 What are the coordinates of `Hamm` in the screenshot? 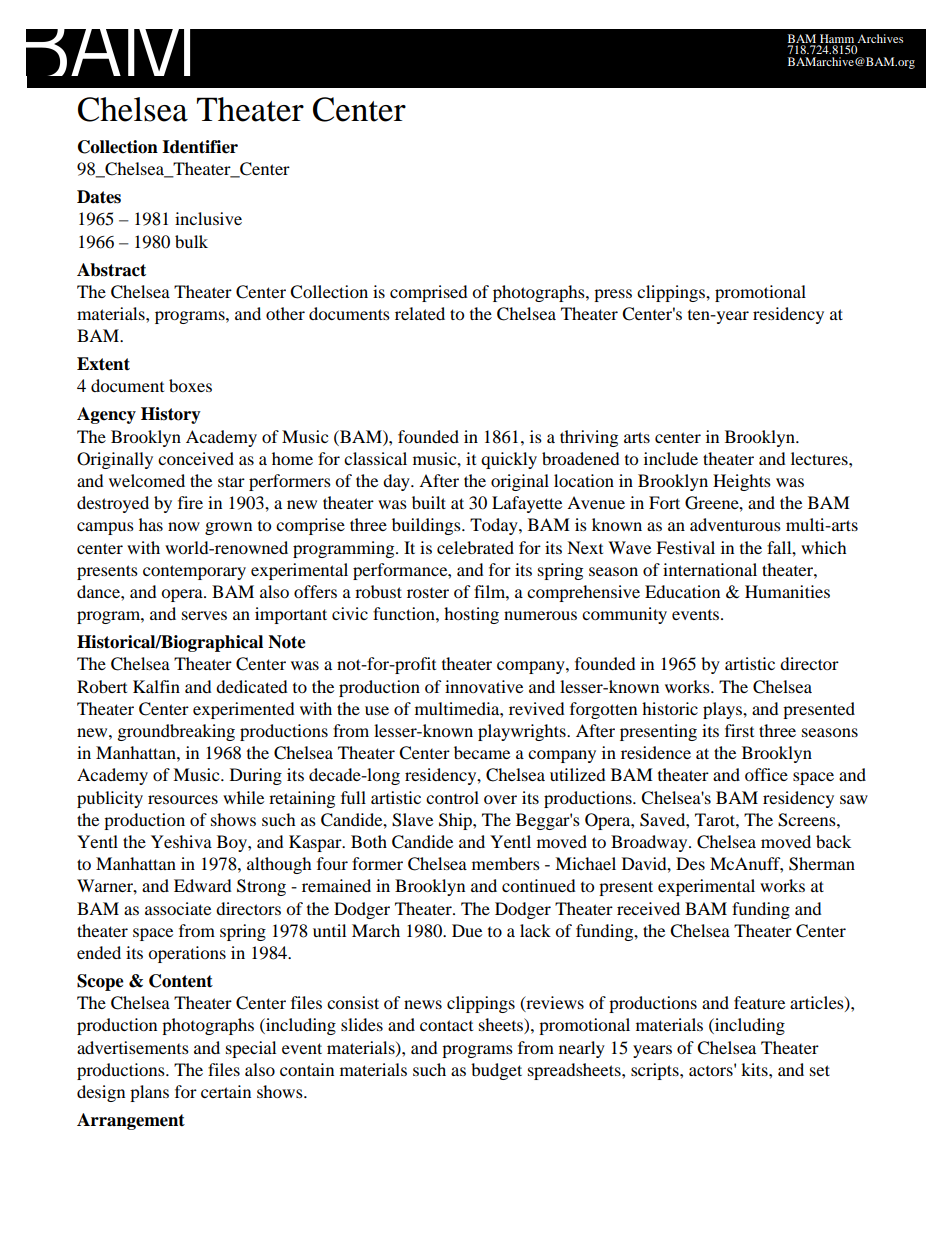 It's located at (837, 40).
